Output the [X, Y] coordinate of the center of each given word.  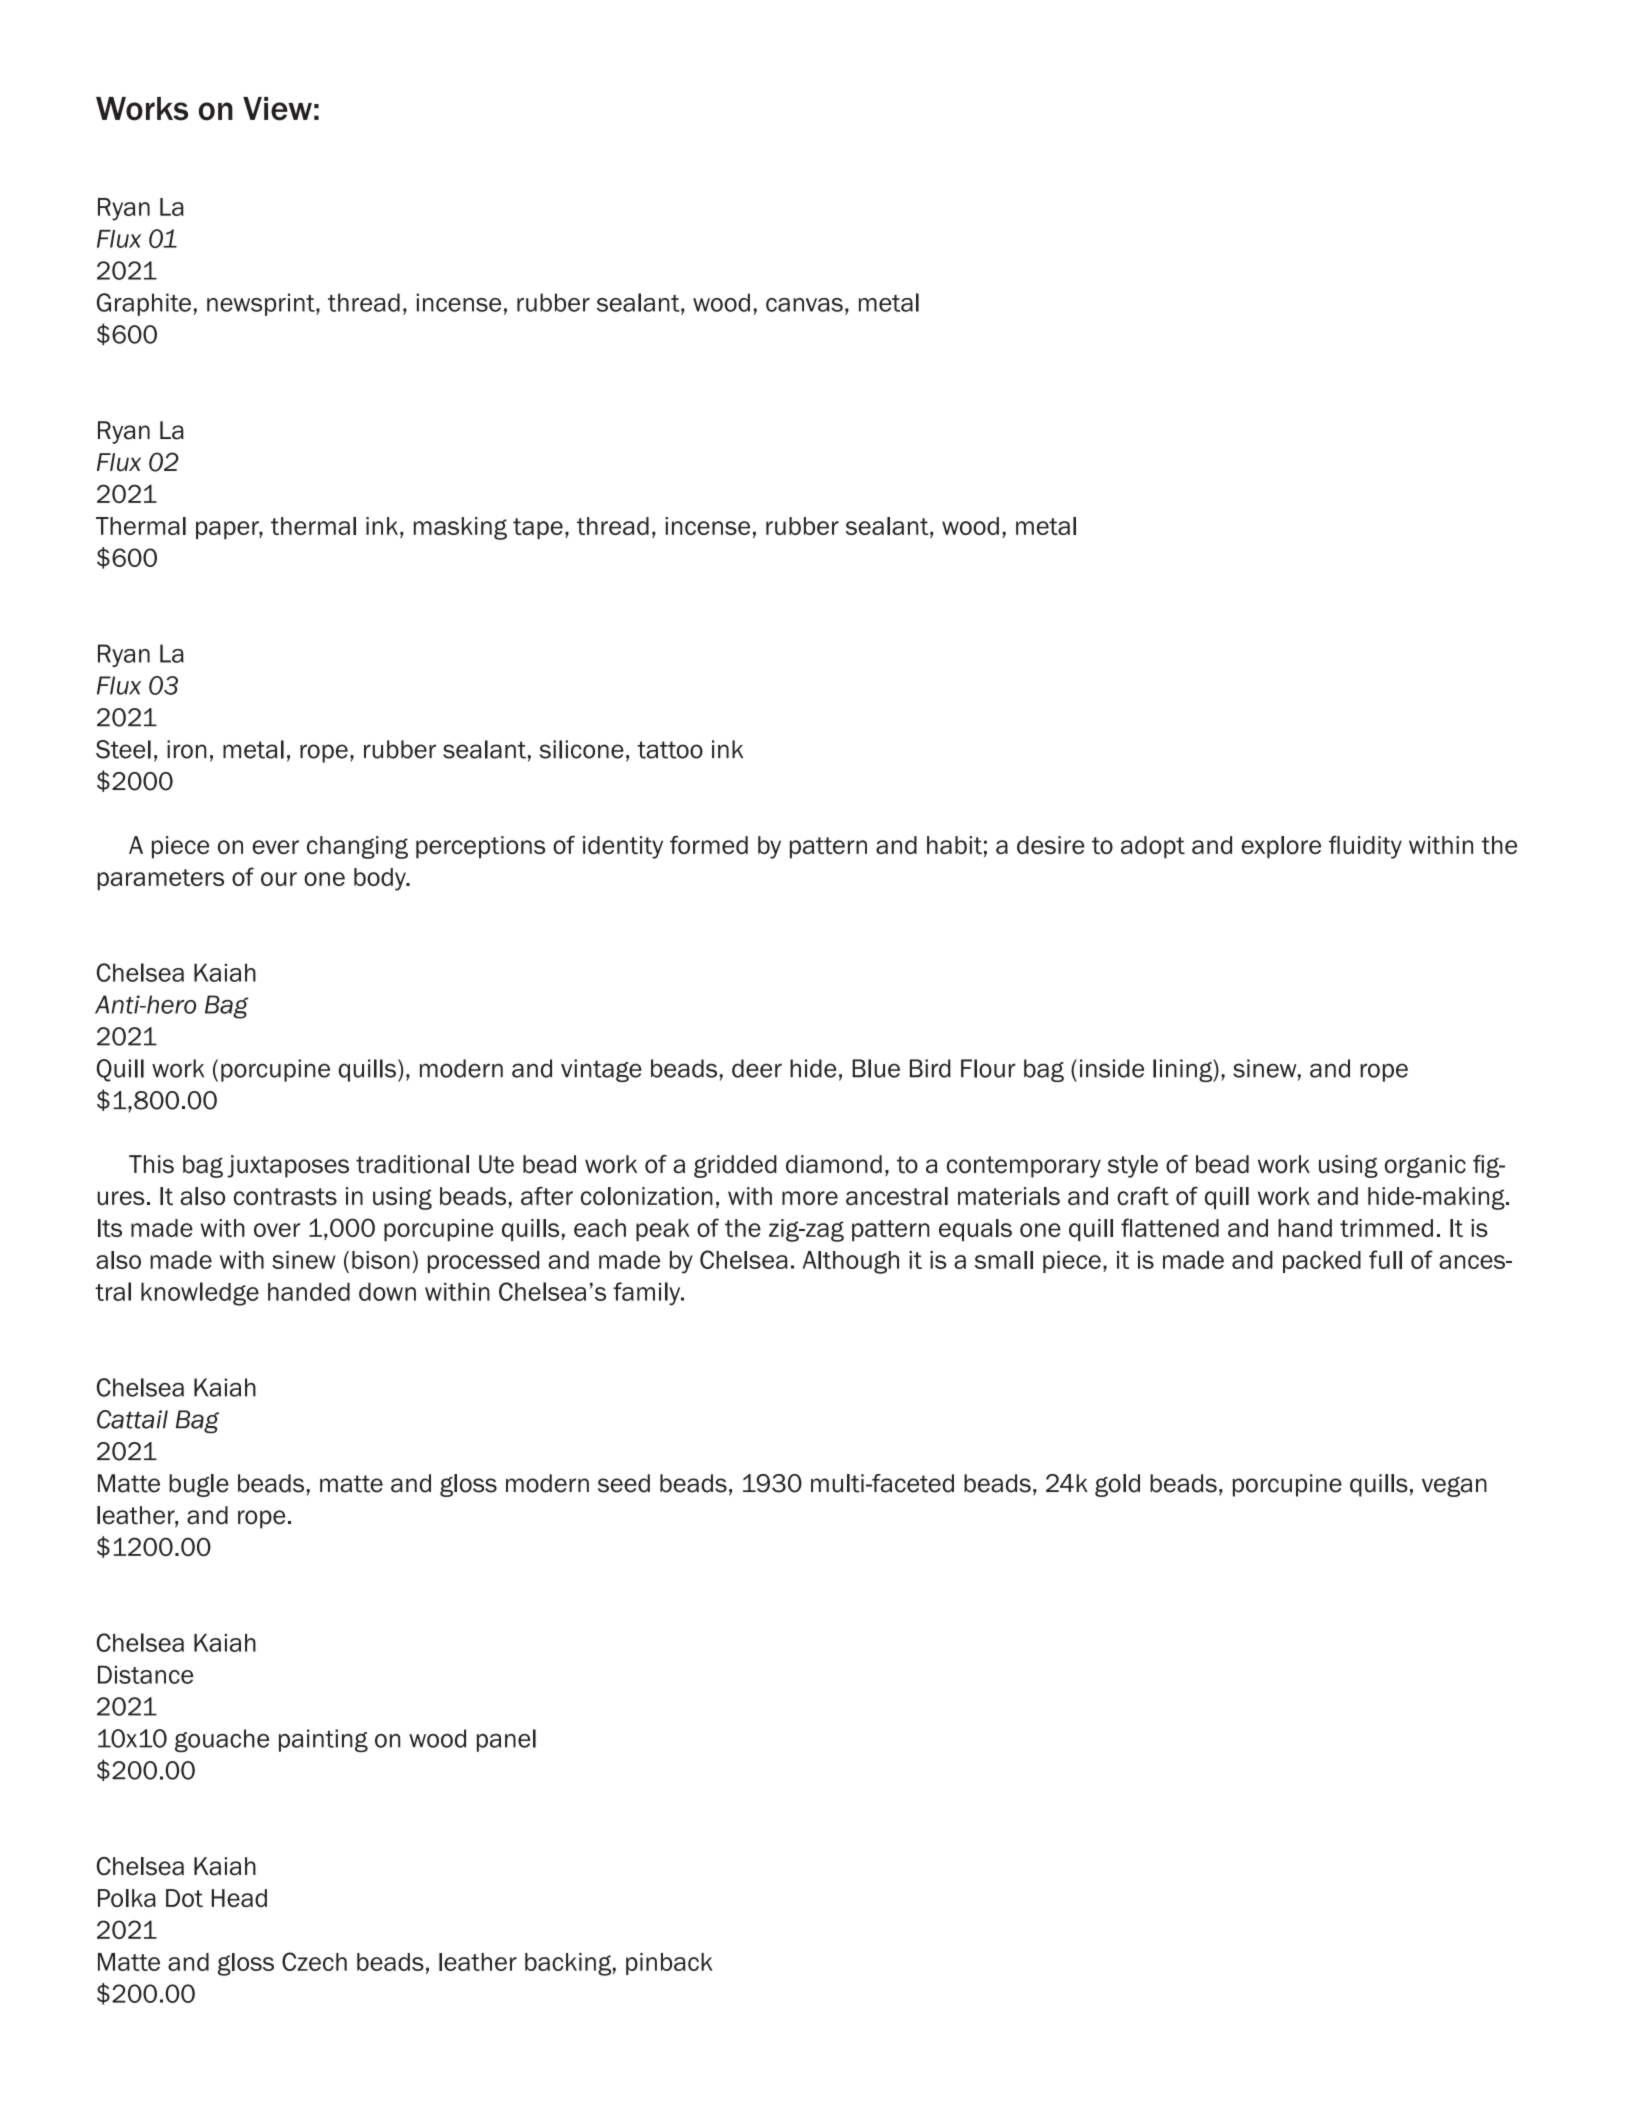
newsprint [262, 304]
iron [187, 749]
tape [538, 528]
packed [1322, 1262]
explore [1281, 847]
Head [239, 1898]
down [387, 1292]
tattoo [670, 750]
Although [851, 1262]
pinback [669, 1964]
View [277, 109]
